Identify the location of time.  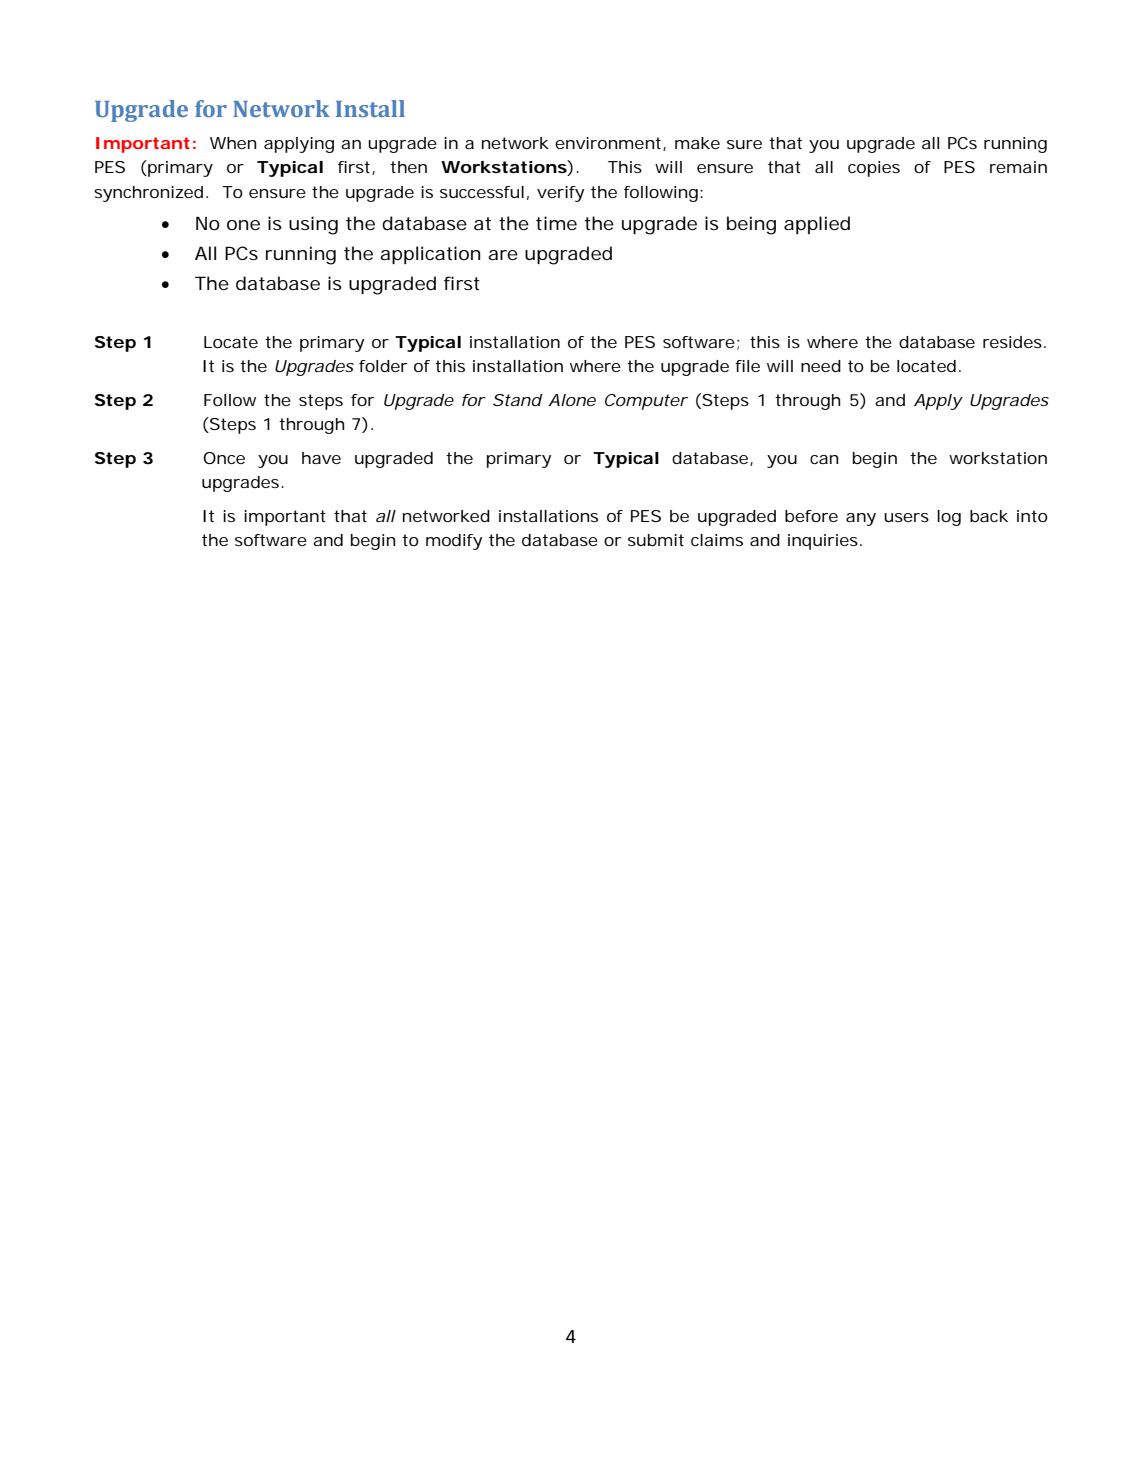
(556, 223).
